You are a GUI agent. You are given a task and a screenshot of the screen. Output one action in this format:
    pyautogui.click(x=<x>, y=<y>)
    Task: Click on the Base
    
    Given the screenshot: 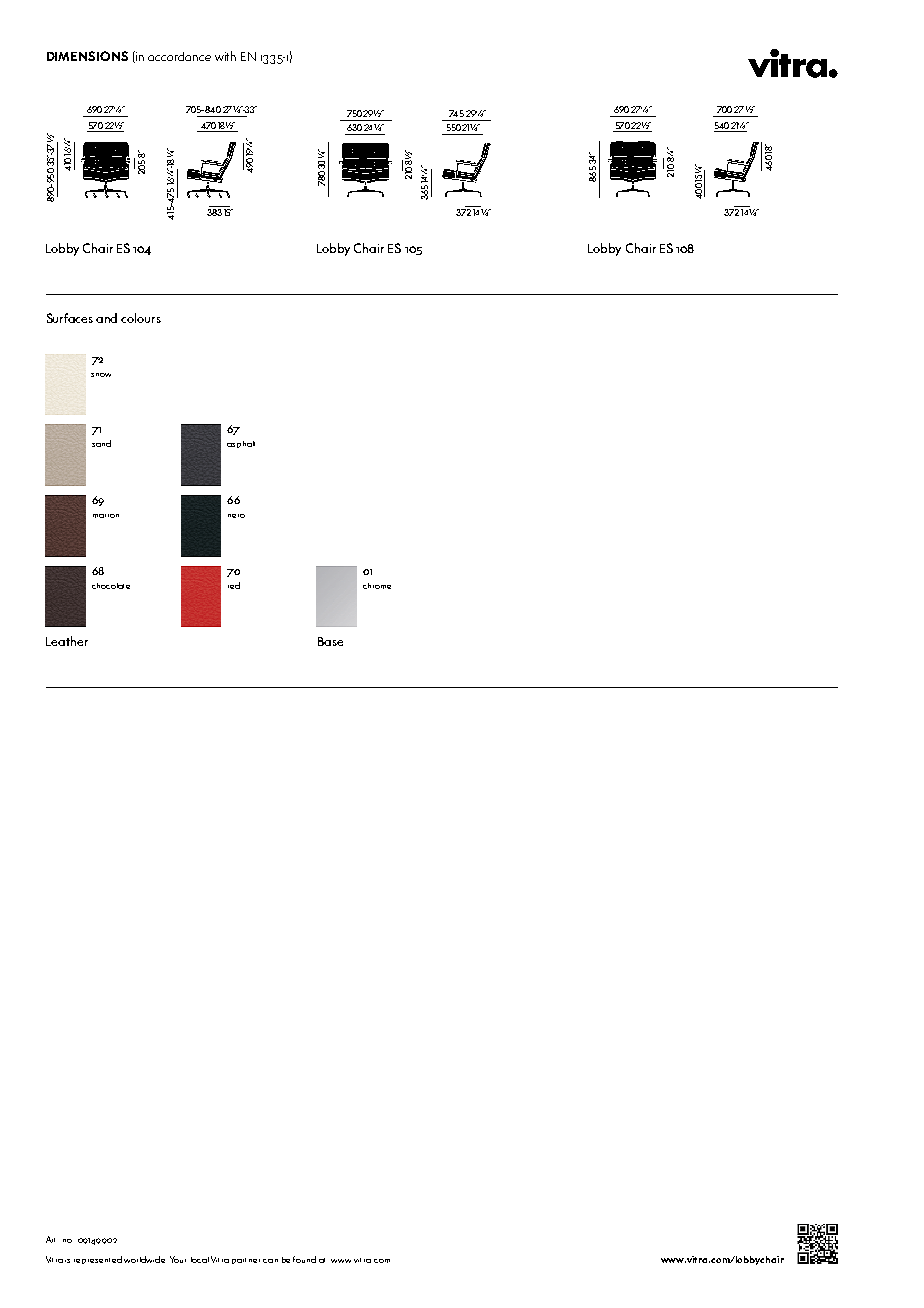 What is the action you would take?
    pyautogui.click(x=330, y=641)
